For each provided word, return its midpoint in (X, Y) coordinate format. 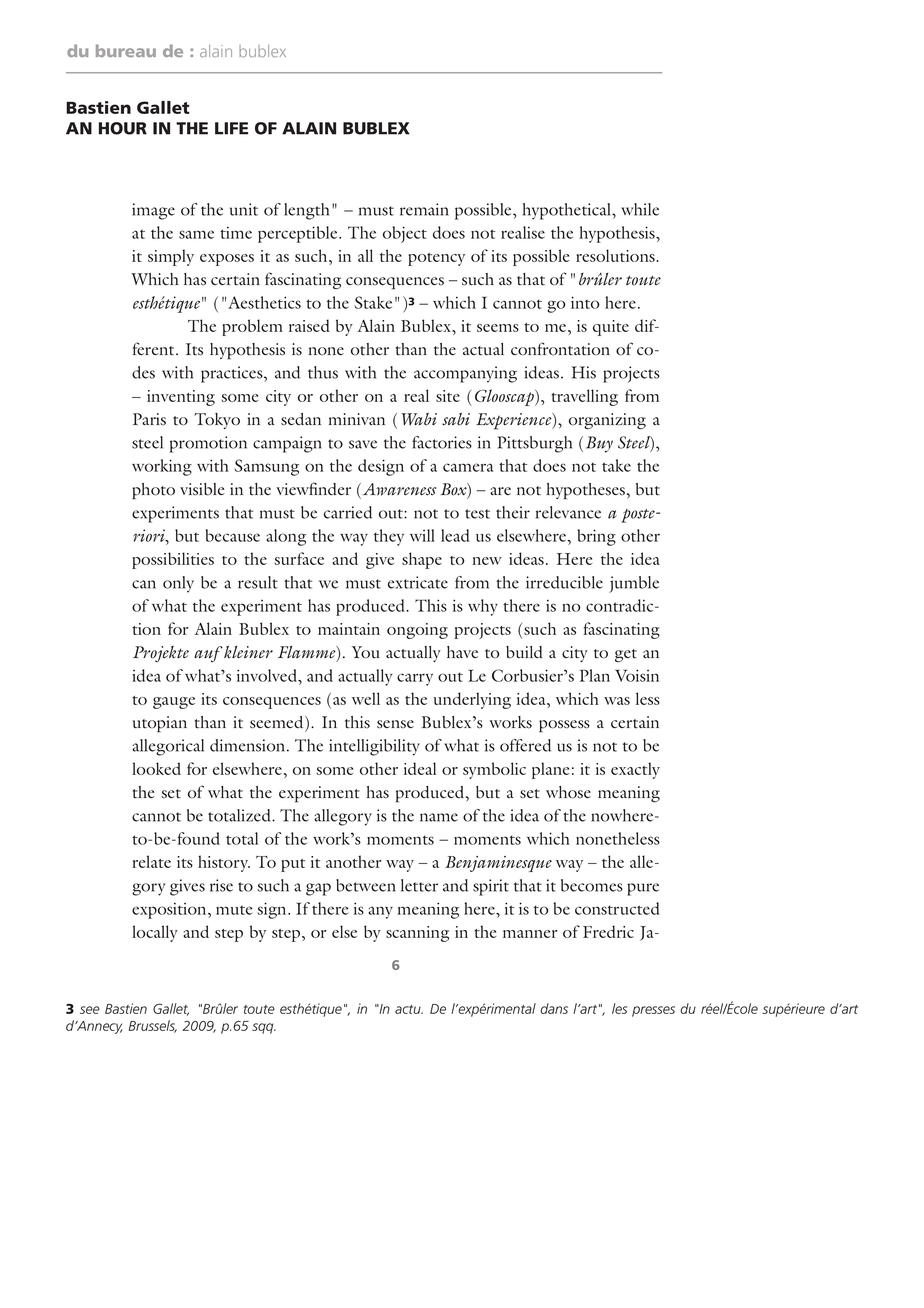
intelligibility (374, 747)
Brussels (153, 1026)
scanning (417, 934)
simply (171, 257)
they (389, 537)
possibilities (173, 560)
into (585, 302)
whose (568, 792)
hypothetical (568, 211)
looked (156, 768)
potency (436, 259)
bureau (126, 50)
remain (424, 209)
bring (596, 537)
